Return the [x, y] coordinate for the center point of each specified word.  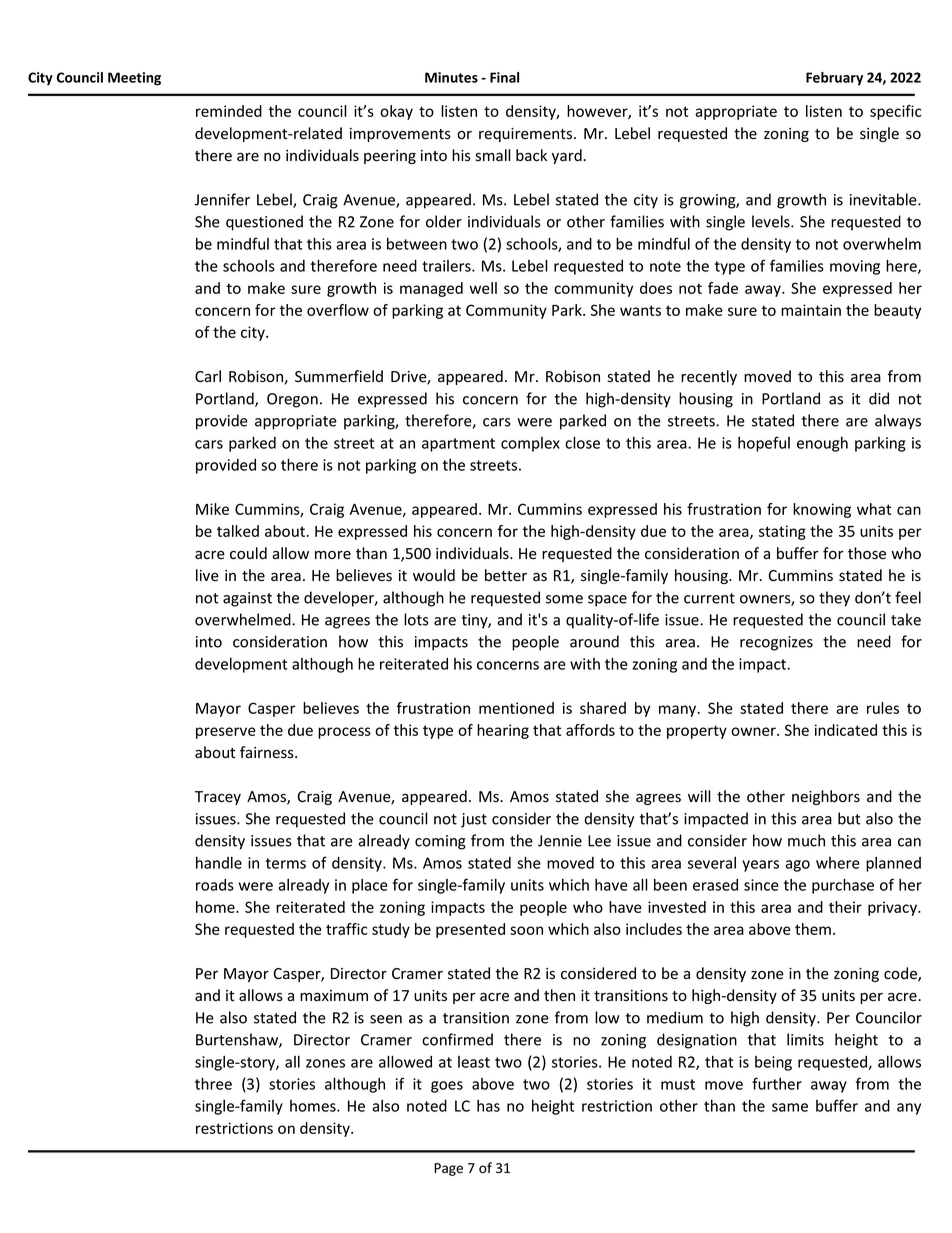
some [564, 599]
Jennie [560, 841]
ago [797, 866]
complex [530, 444]
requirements [527, 135]
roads [215, 885]
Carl [208, 376]
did [879, 398]
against [247, 599]
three [213, 1083]
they [834, 599]
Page [448, 1169]
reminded [229, 111]
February [834, 79]
